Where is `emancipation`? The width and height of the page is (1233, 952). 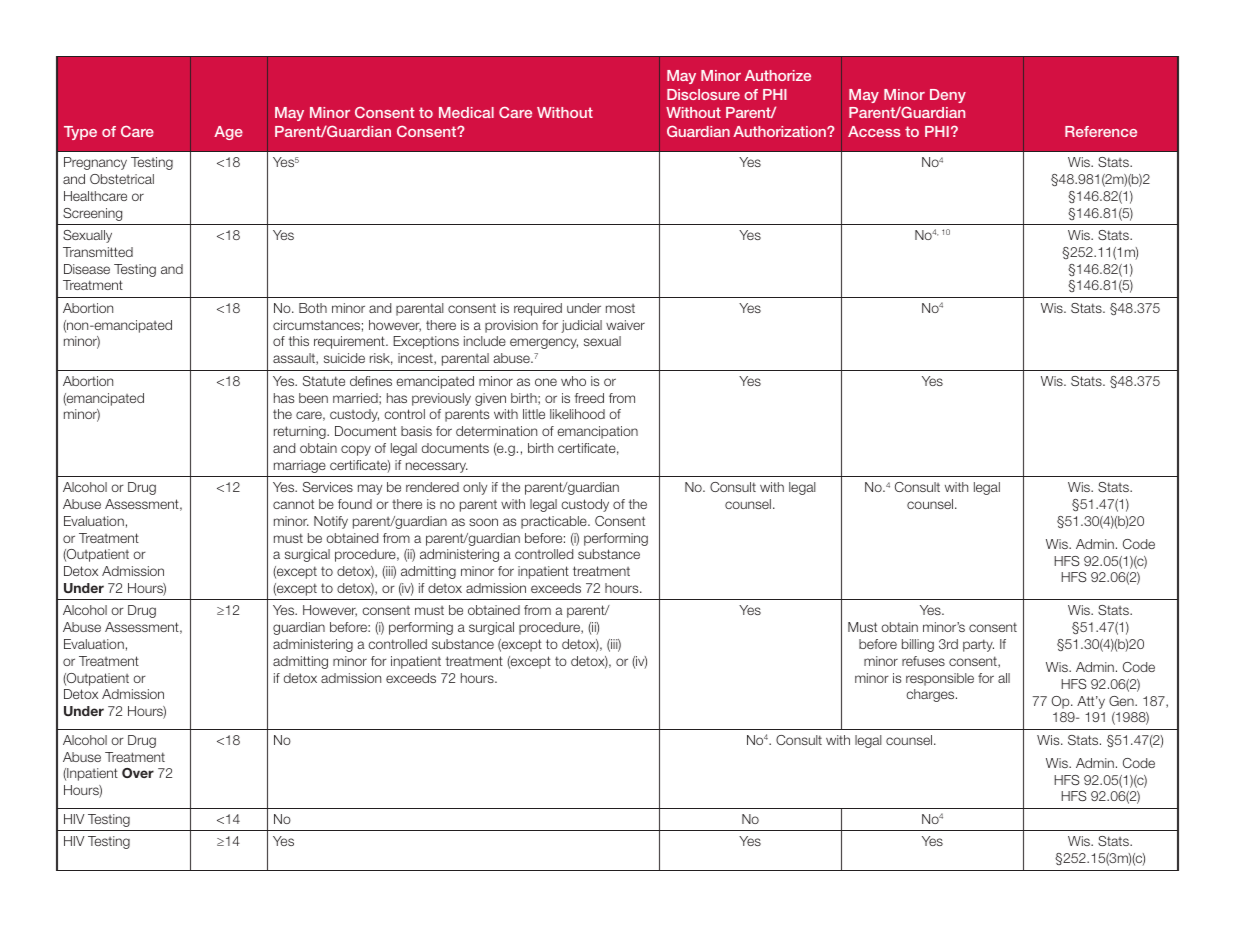
emancipation is located at coordinates (597, 432).
